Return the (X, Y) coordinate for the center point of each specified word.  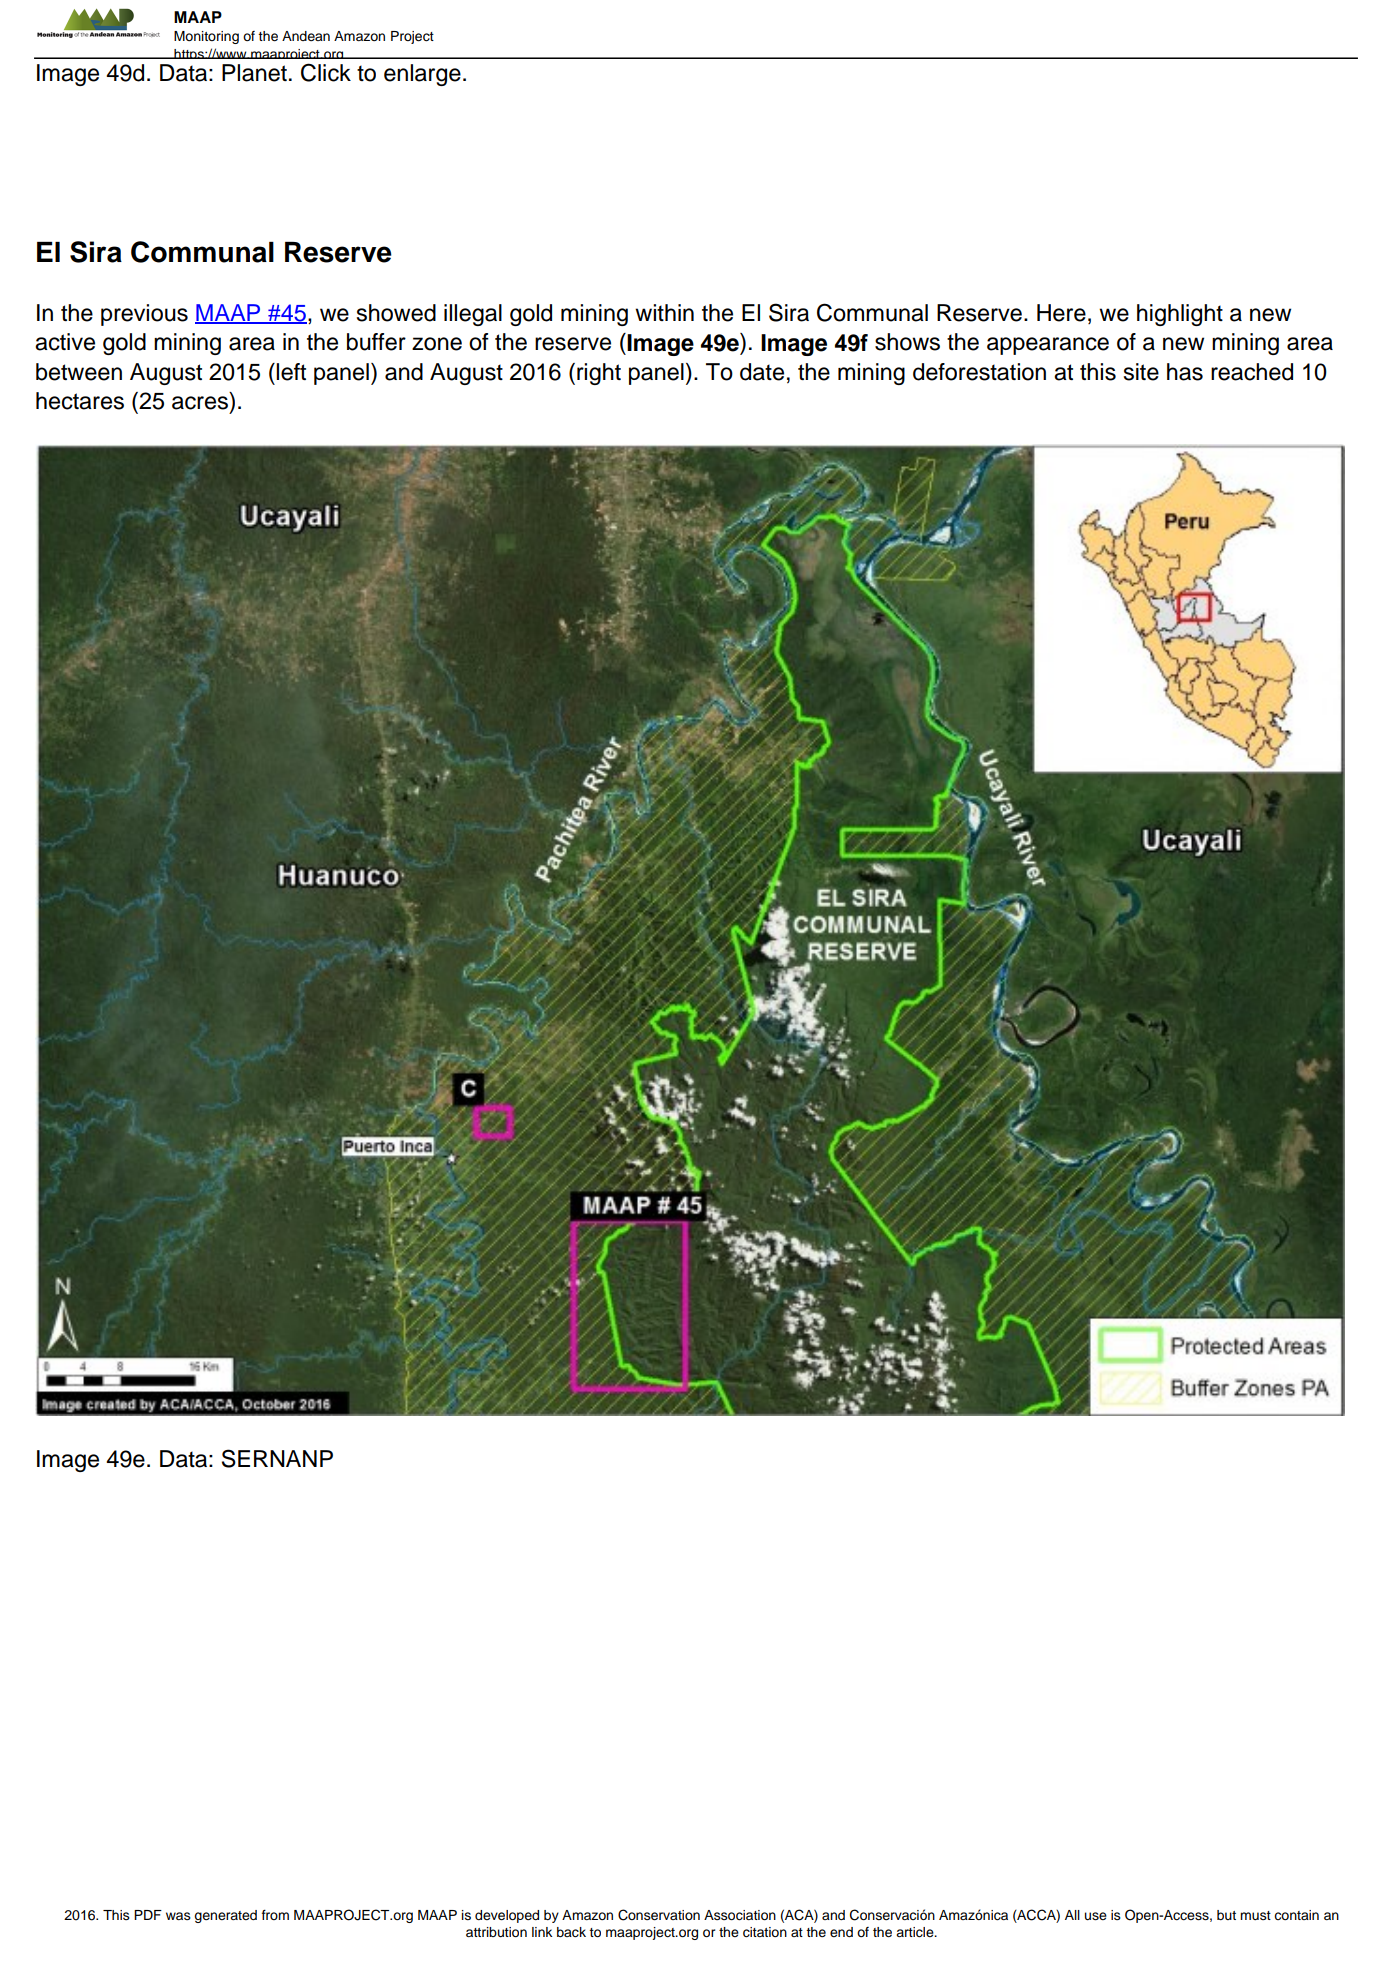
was (178, 1916)
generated (225, 1916)
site (1141, 372)
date (762, 372)
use (1096, 1916)
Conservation (659, 1915)
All (1072, 1915)
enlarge (422, 75)
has (1185, 372)
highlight (1180, 315)
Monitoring (206, 37)
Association (740, 1915)
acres (200, 403)
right (599, 374)
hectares (80, 401)
